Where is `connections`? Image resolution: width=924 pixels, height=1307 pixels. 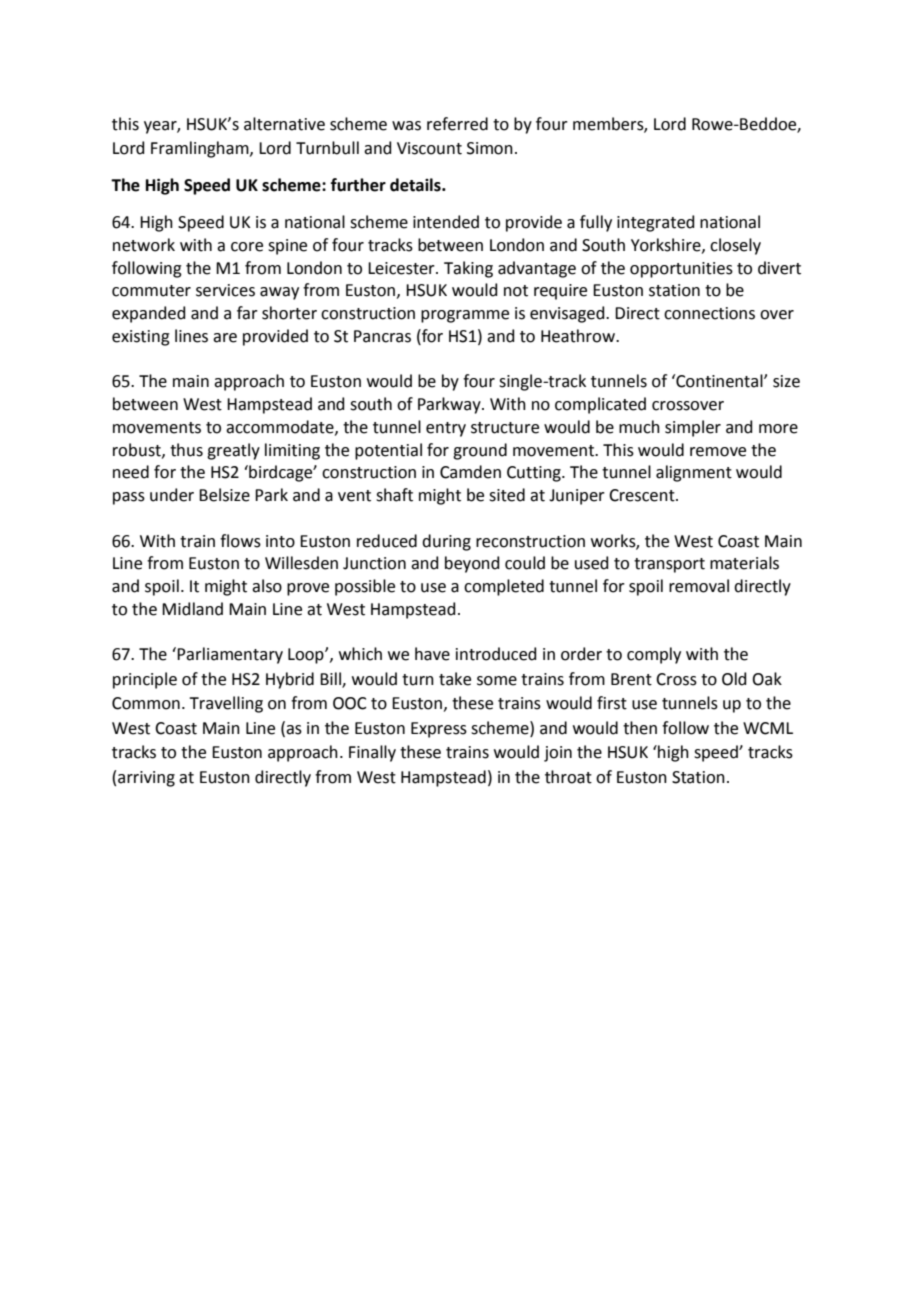 connections is located at coordinates (709, 313).
